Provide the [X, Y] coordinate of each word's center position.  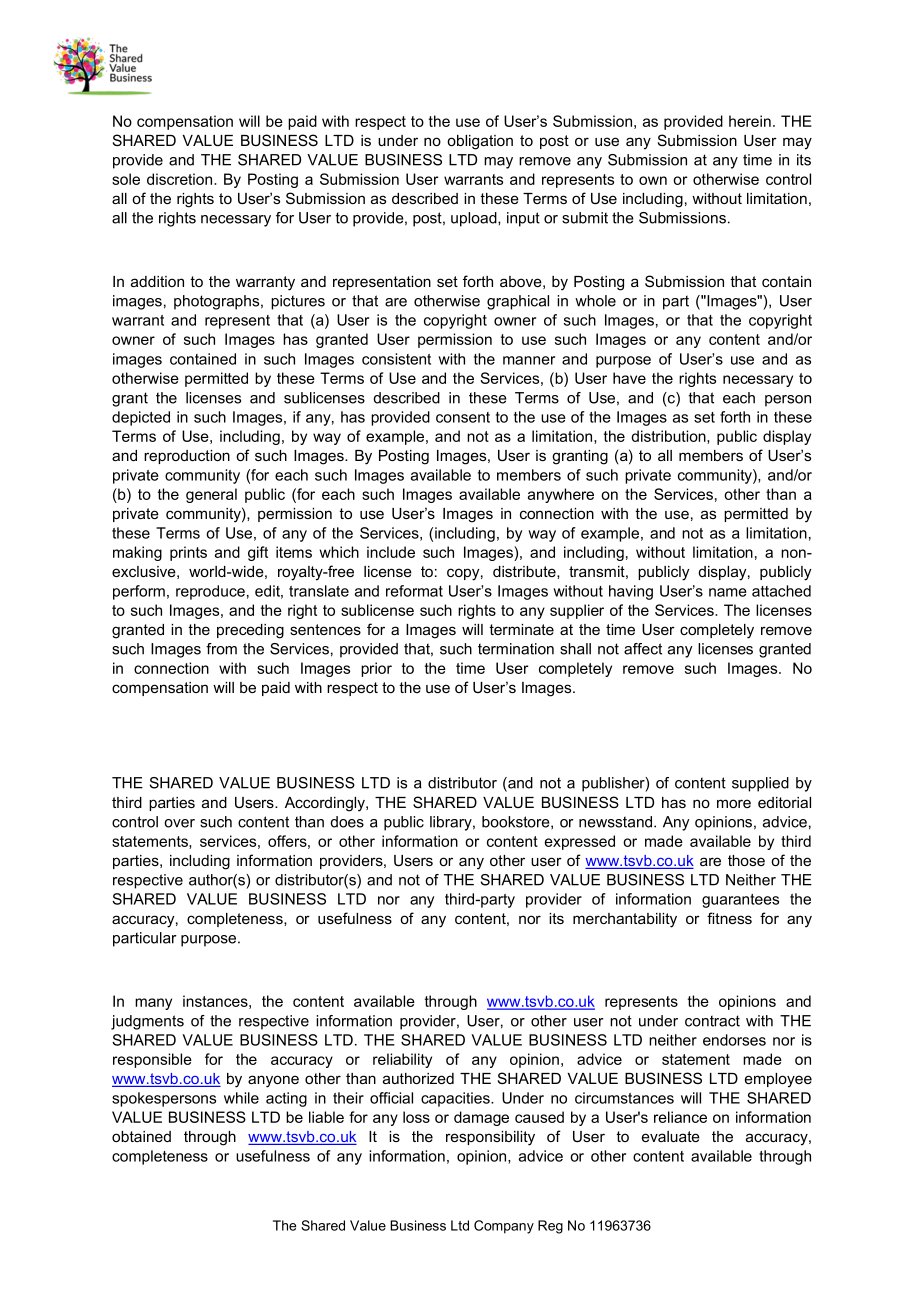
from [221, 649]
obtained [141, 1136]
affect [643, 649]
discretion [181, 179]
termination [516, 649]
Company [504, 1227]
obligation [480, 142]
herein [750, 121]
